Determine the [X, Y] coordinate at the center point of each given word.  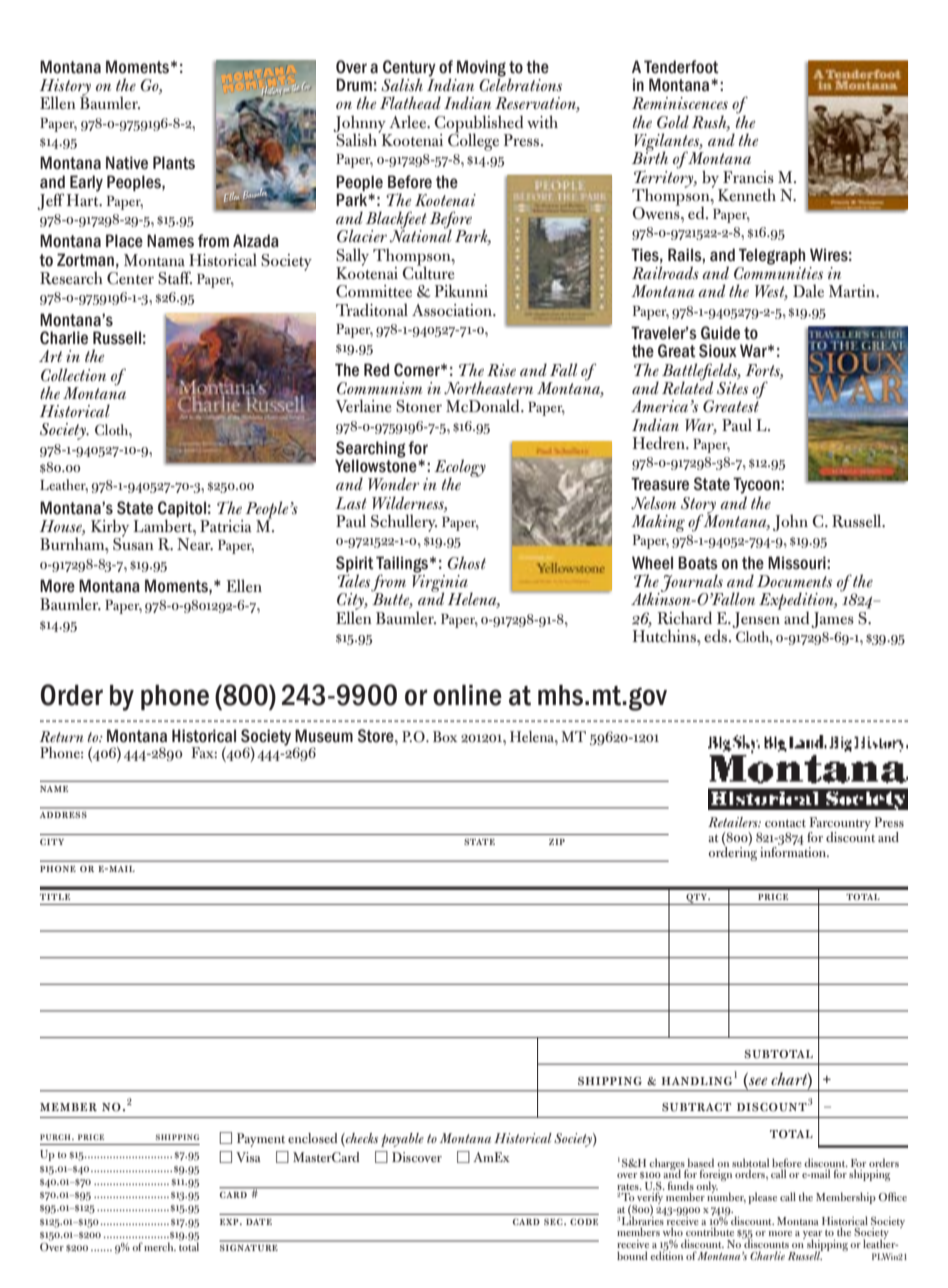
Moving [481, 69]
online [467, 695]
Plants [174, 163]
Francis [748, 177]
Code [584, 1221]
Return [62, 737]
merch [160, 1246]
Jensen [757, 618]
